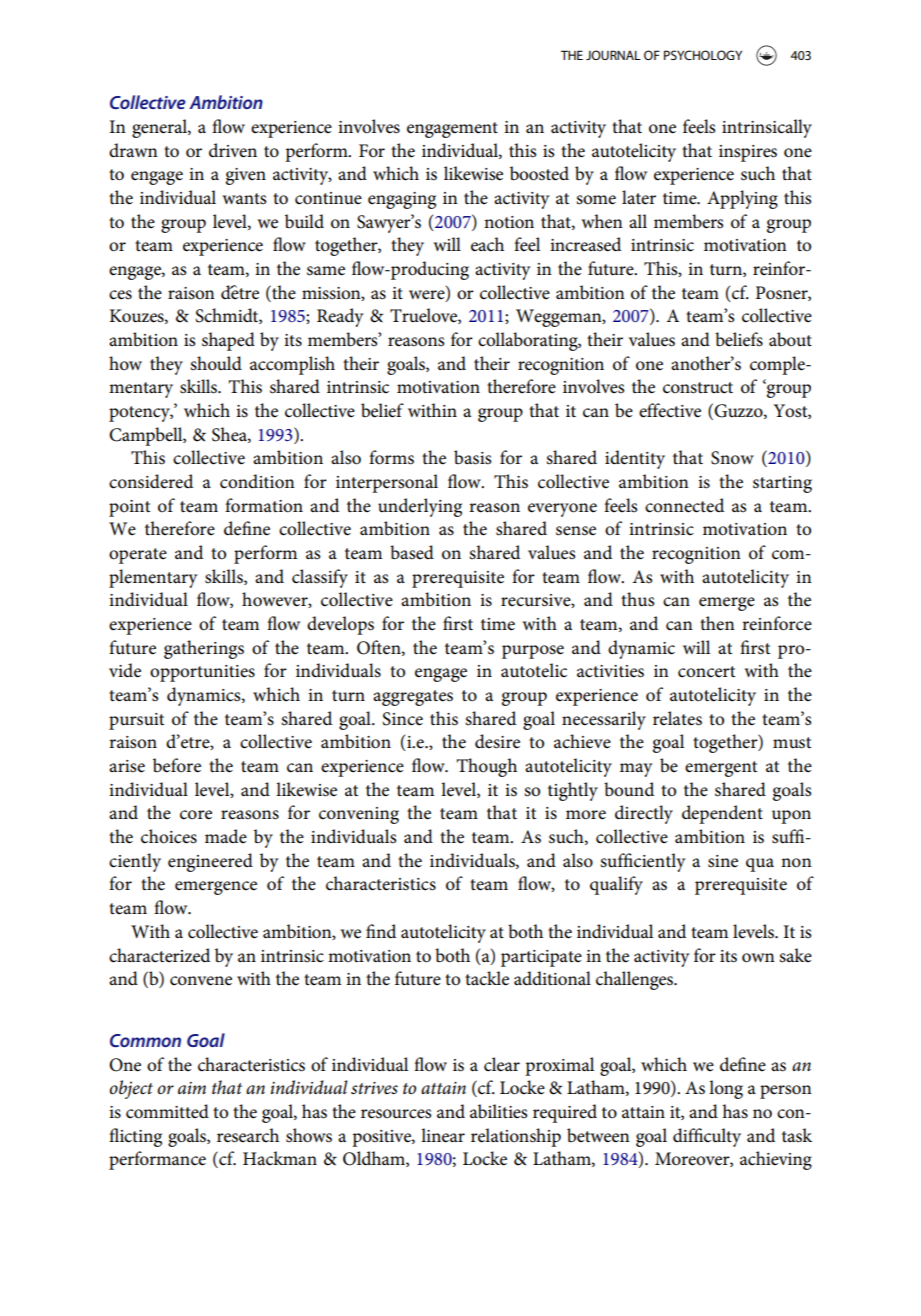  Describe the element at coordinates (248, 1135) in the document. I see `research` at that location.
